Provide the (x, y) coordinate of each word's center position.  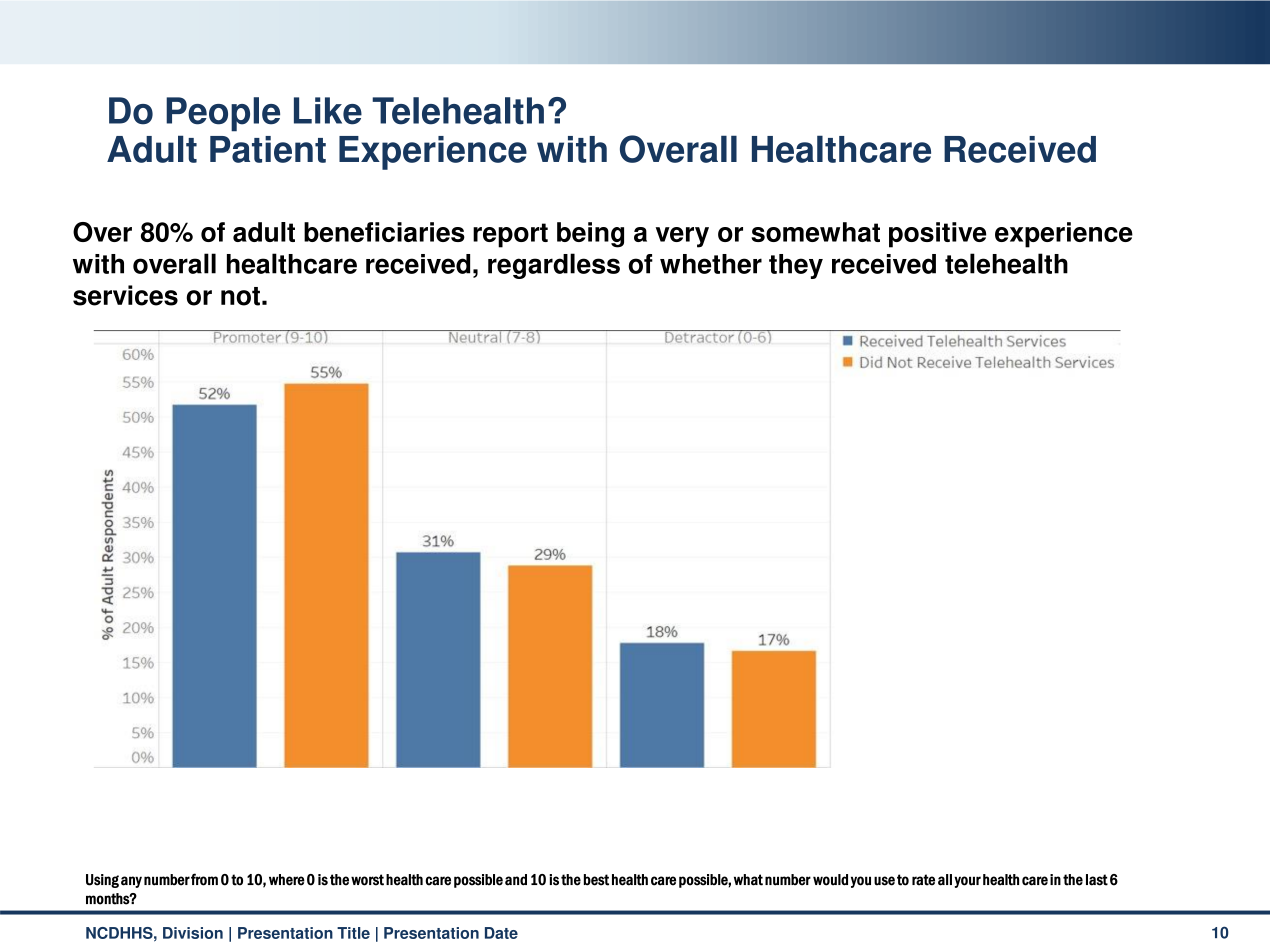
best (596, 880)
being (590, 235)
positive (938, 235)
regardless (554, 266)
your (967, 882)
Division (193, 933)
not (240, 296)
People (223, 114)
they (796, 266)
